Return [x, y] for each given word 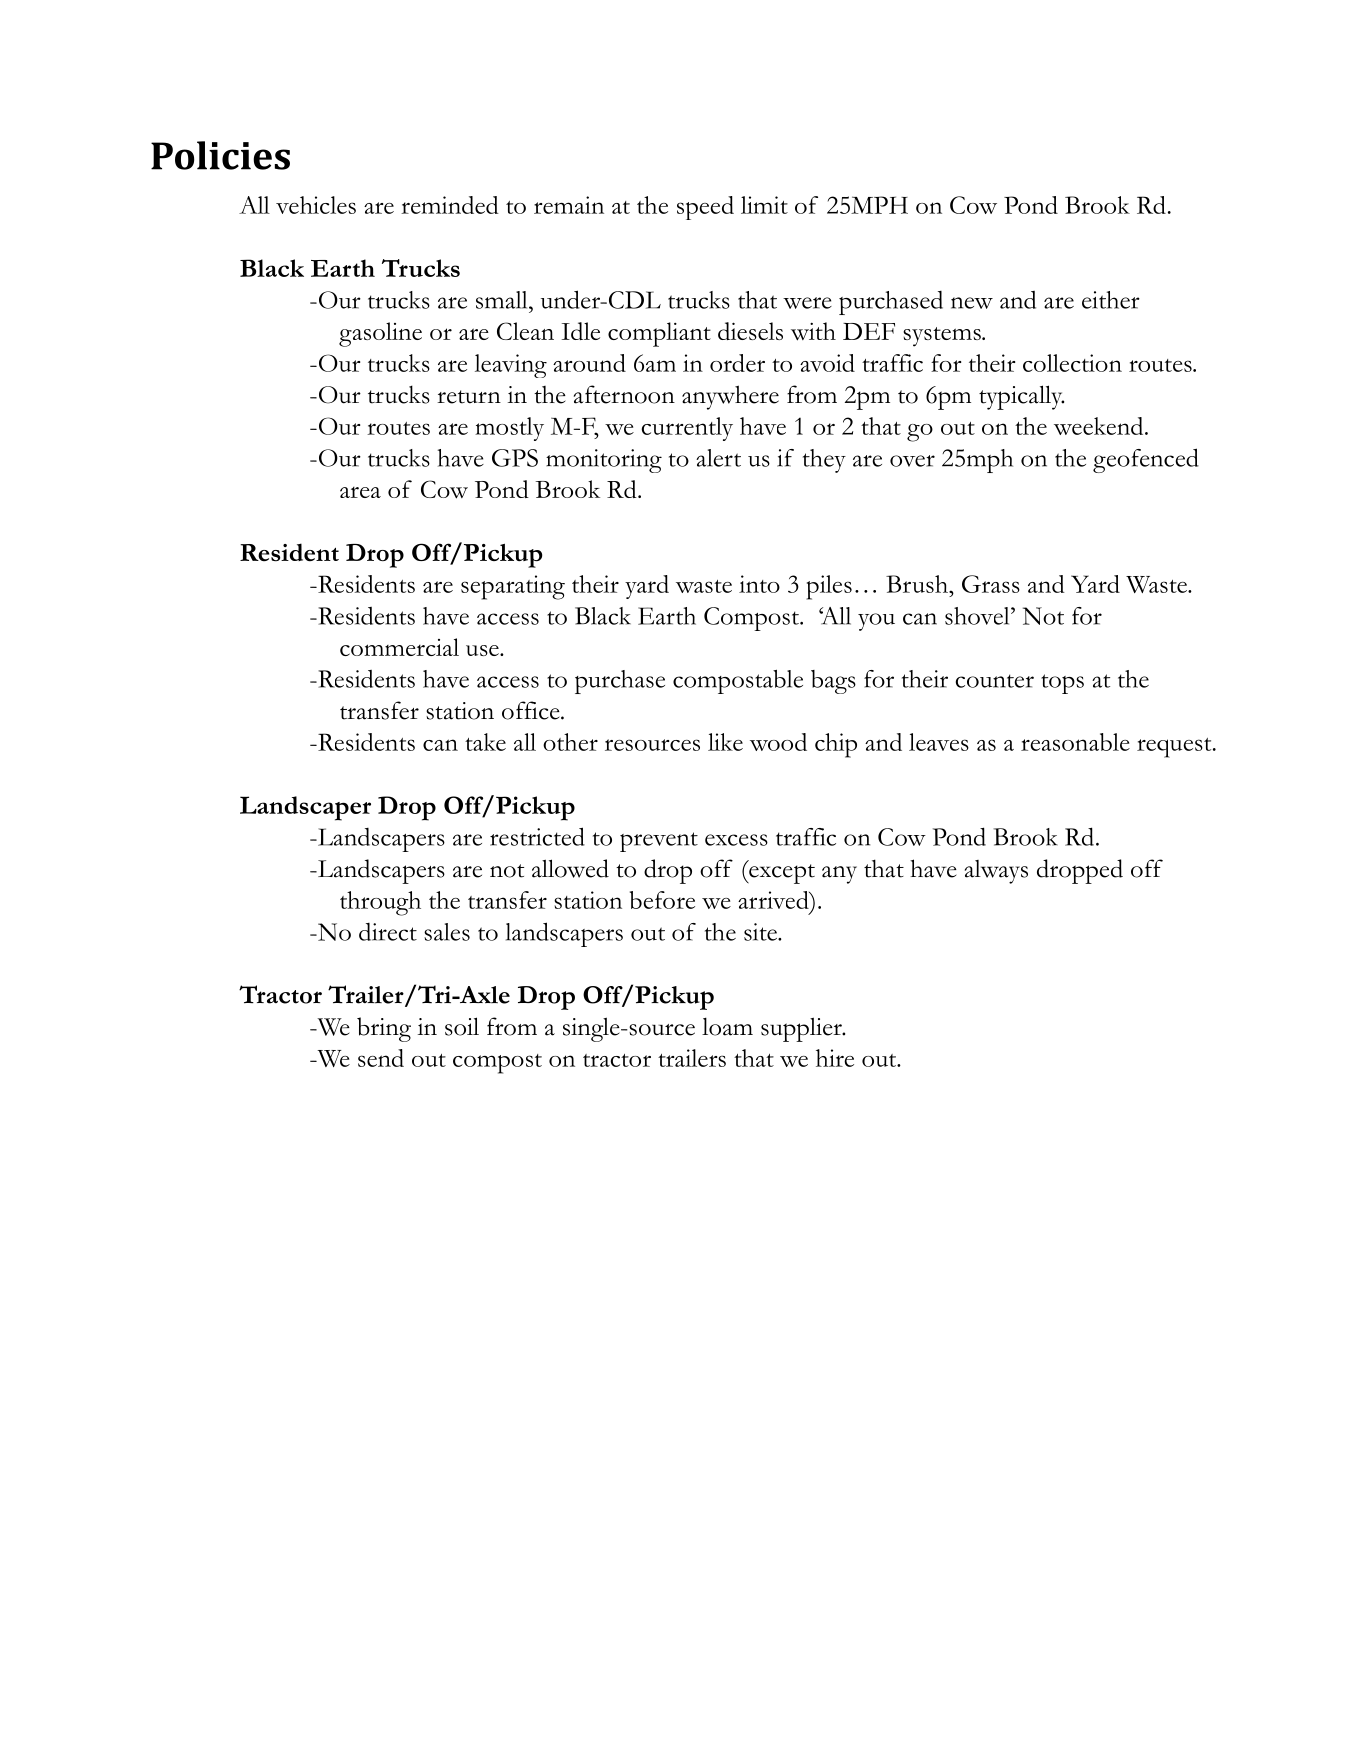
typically [1021, 397]
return [469, 397]
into [759, 584]
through [380, 903]
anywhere [730, 397]
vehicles [316, 205]
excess [736, 840]
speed [705, 208]
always [996, 872]
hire [835, 1058]
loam [727, 1026]
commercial [399, 647]
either [1111, 300]
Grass [991, 584]
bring [384, 1029]
